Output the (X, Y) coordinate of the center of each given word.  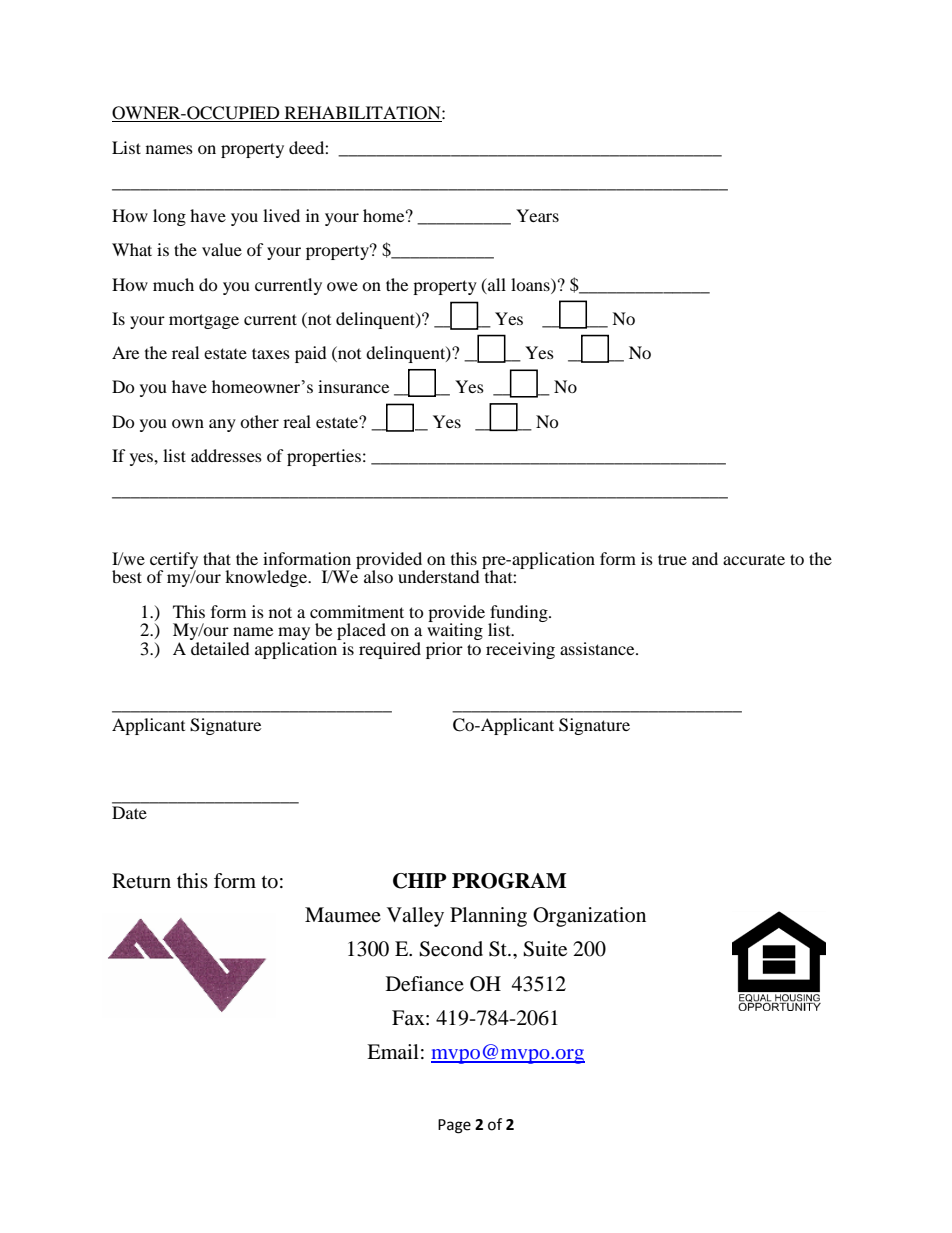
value (222, 249)
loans (531, 284)
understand (439, 576)
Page (454, 1126)
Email (393, 1051)
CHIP (420, 881)
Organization (589, 917)
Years (537, 215)
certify (174, 561)
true (672, 559)
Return (141, 880)
